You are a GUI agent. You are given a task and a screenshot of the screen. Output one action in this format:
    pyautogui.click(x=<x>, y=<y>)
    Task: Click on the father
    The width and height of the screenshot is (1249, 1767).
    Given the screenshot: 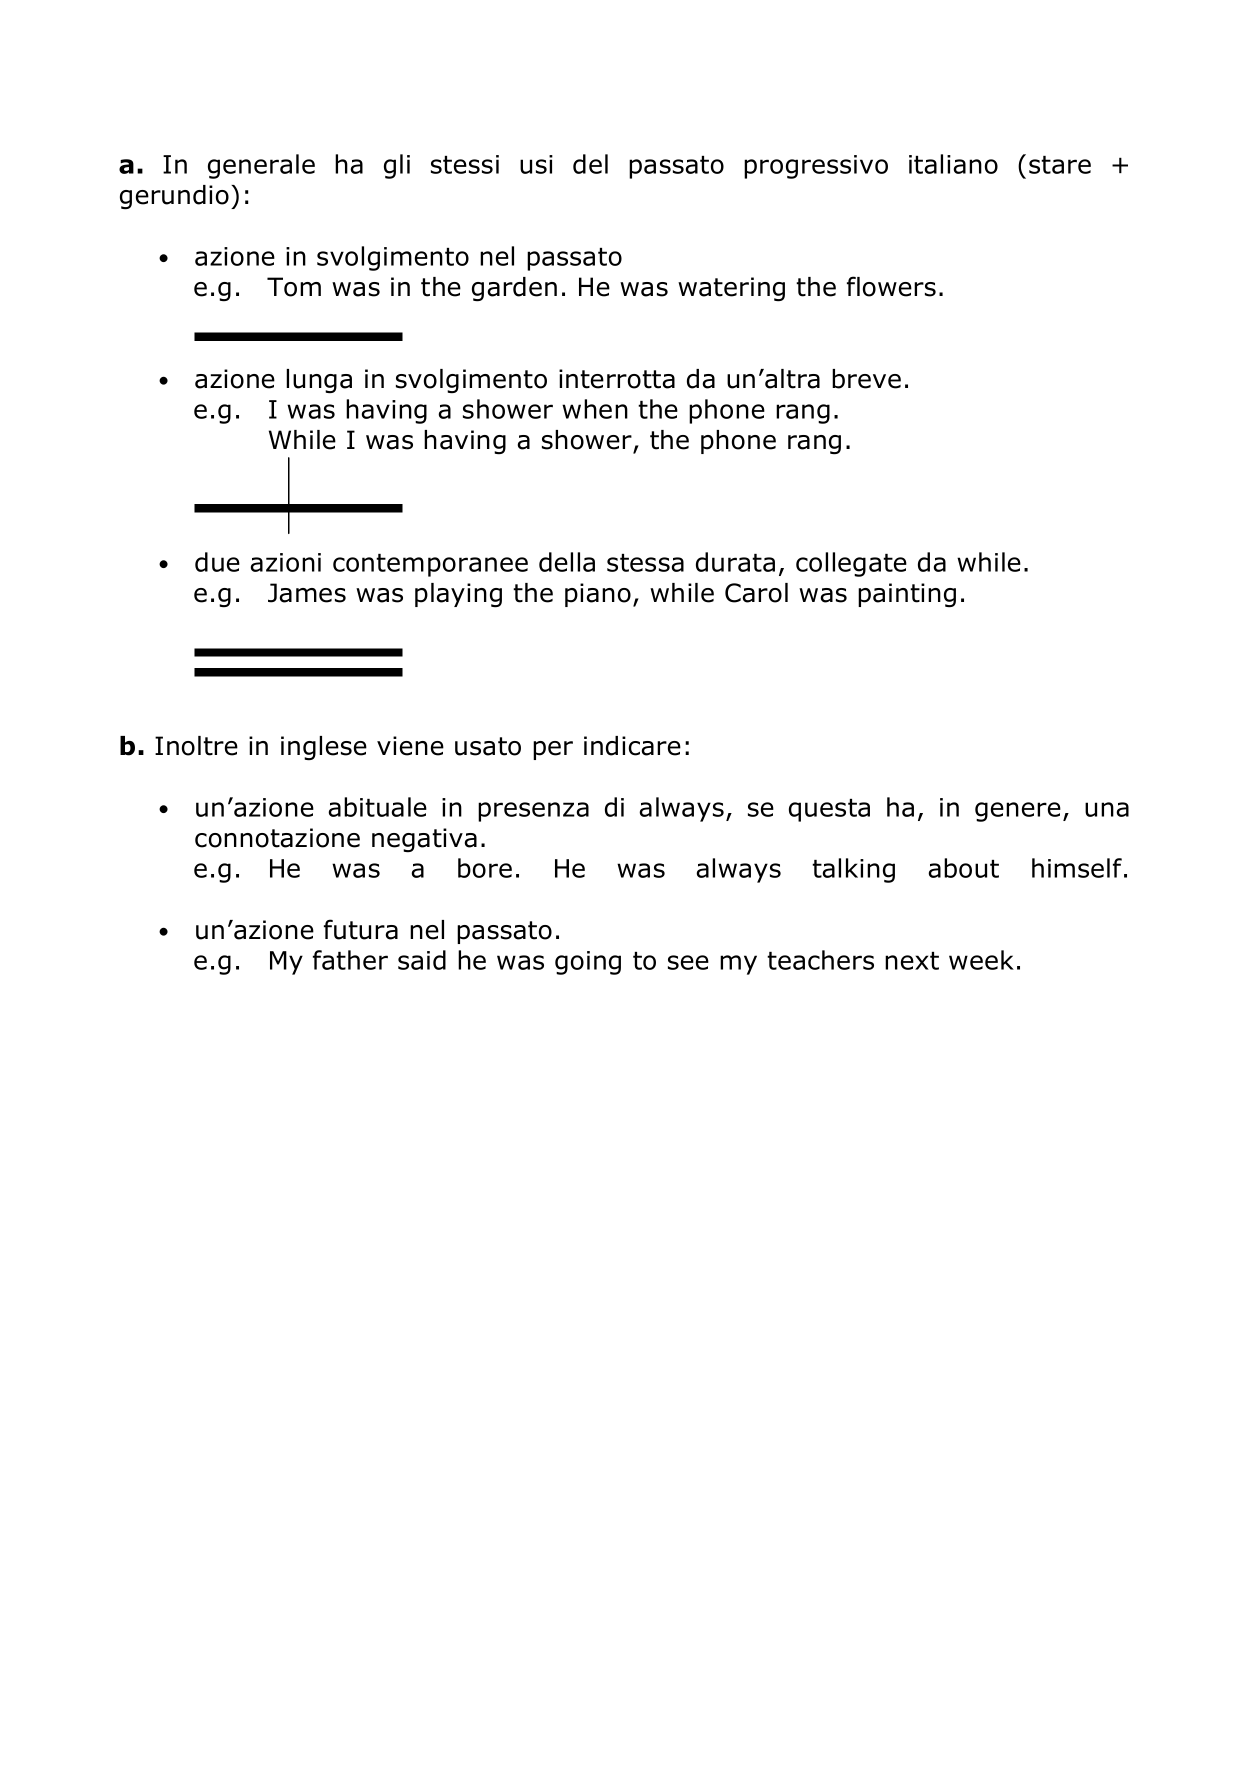 What is the action you would take?
    pyautogui.click(x=350, y=960)
